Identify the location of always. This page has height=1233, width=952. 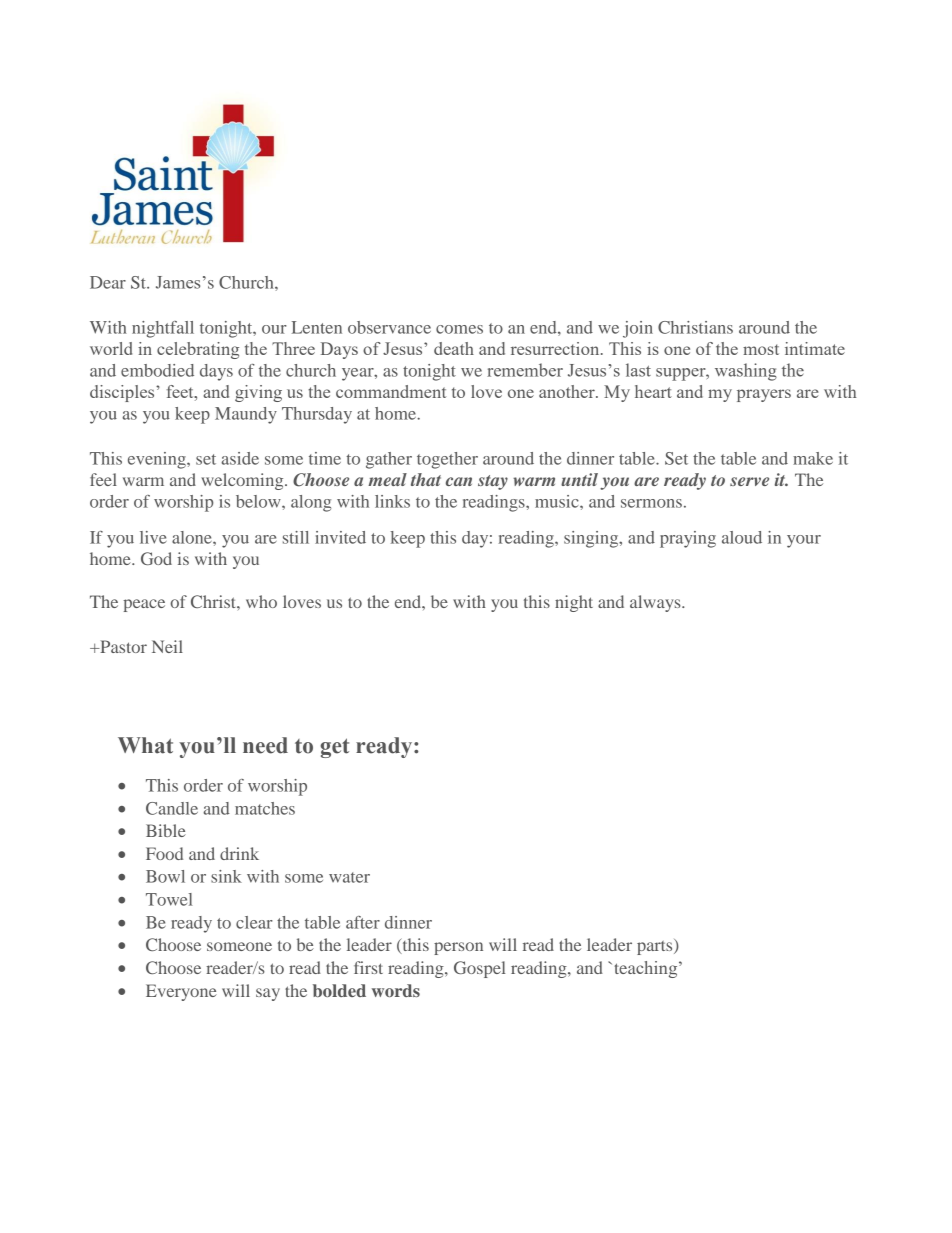
(656, 603).
